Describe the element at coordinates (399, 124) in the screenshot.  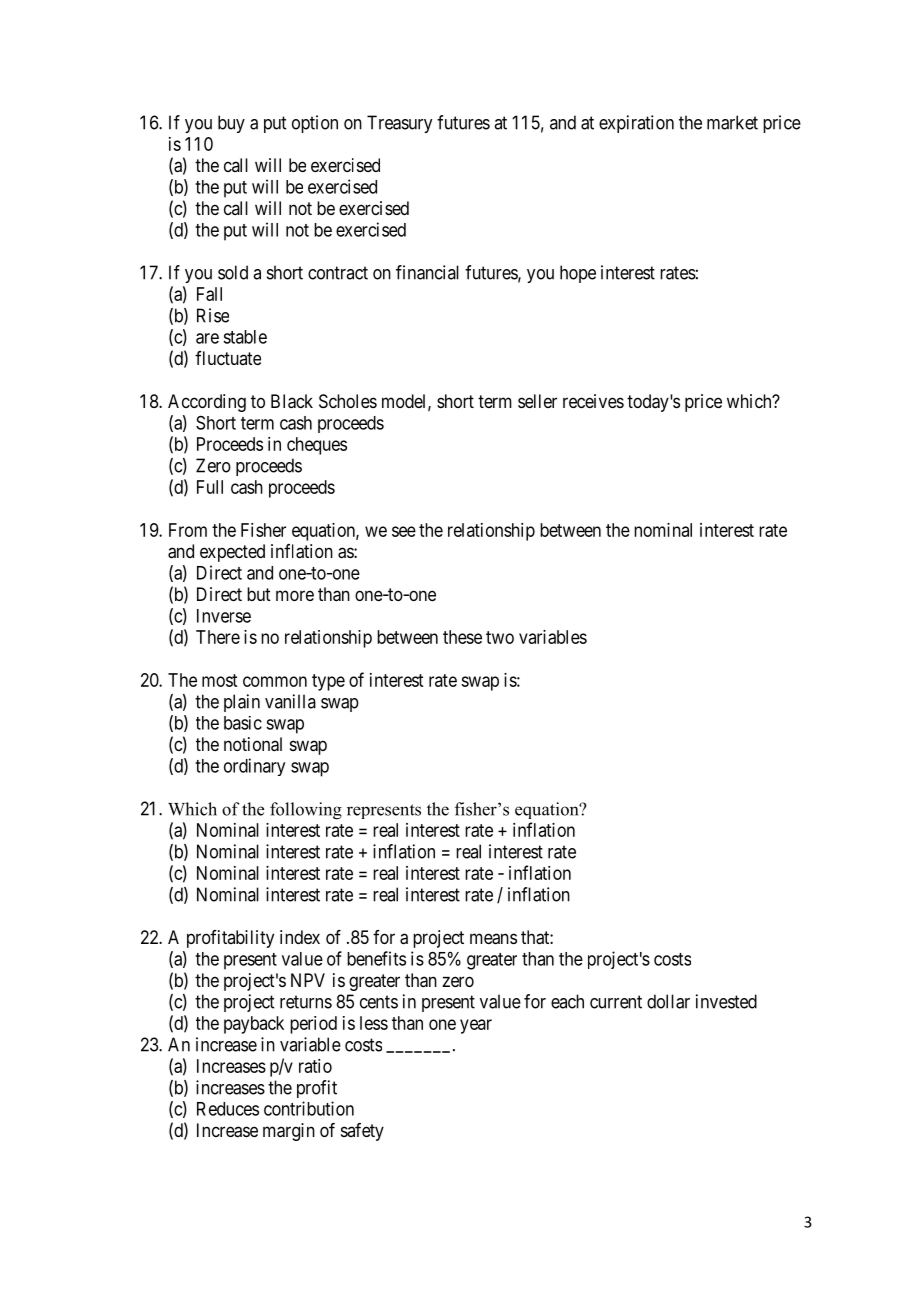
I see `Treasury` at that location.
